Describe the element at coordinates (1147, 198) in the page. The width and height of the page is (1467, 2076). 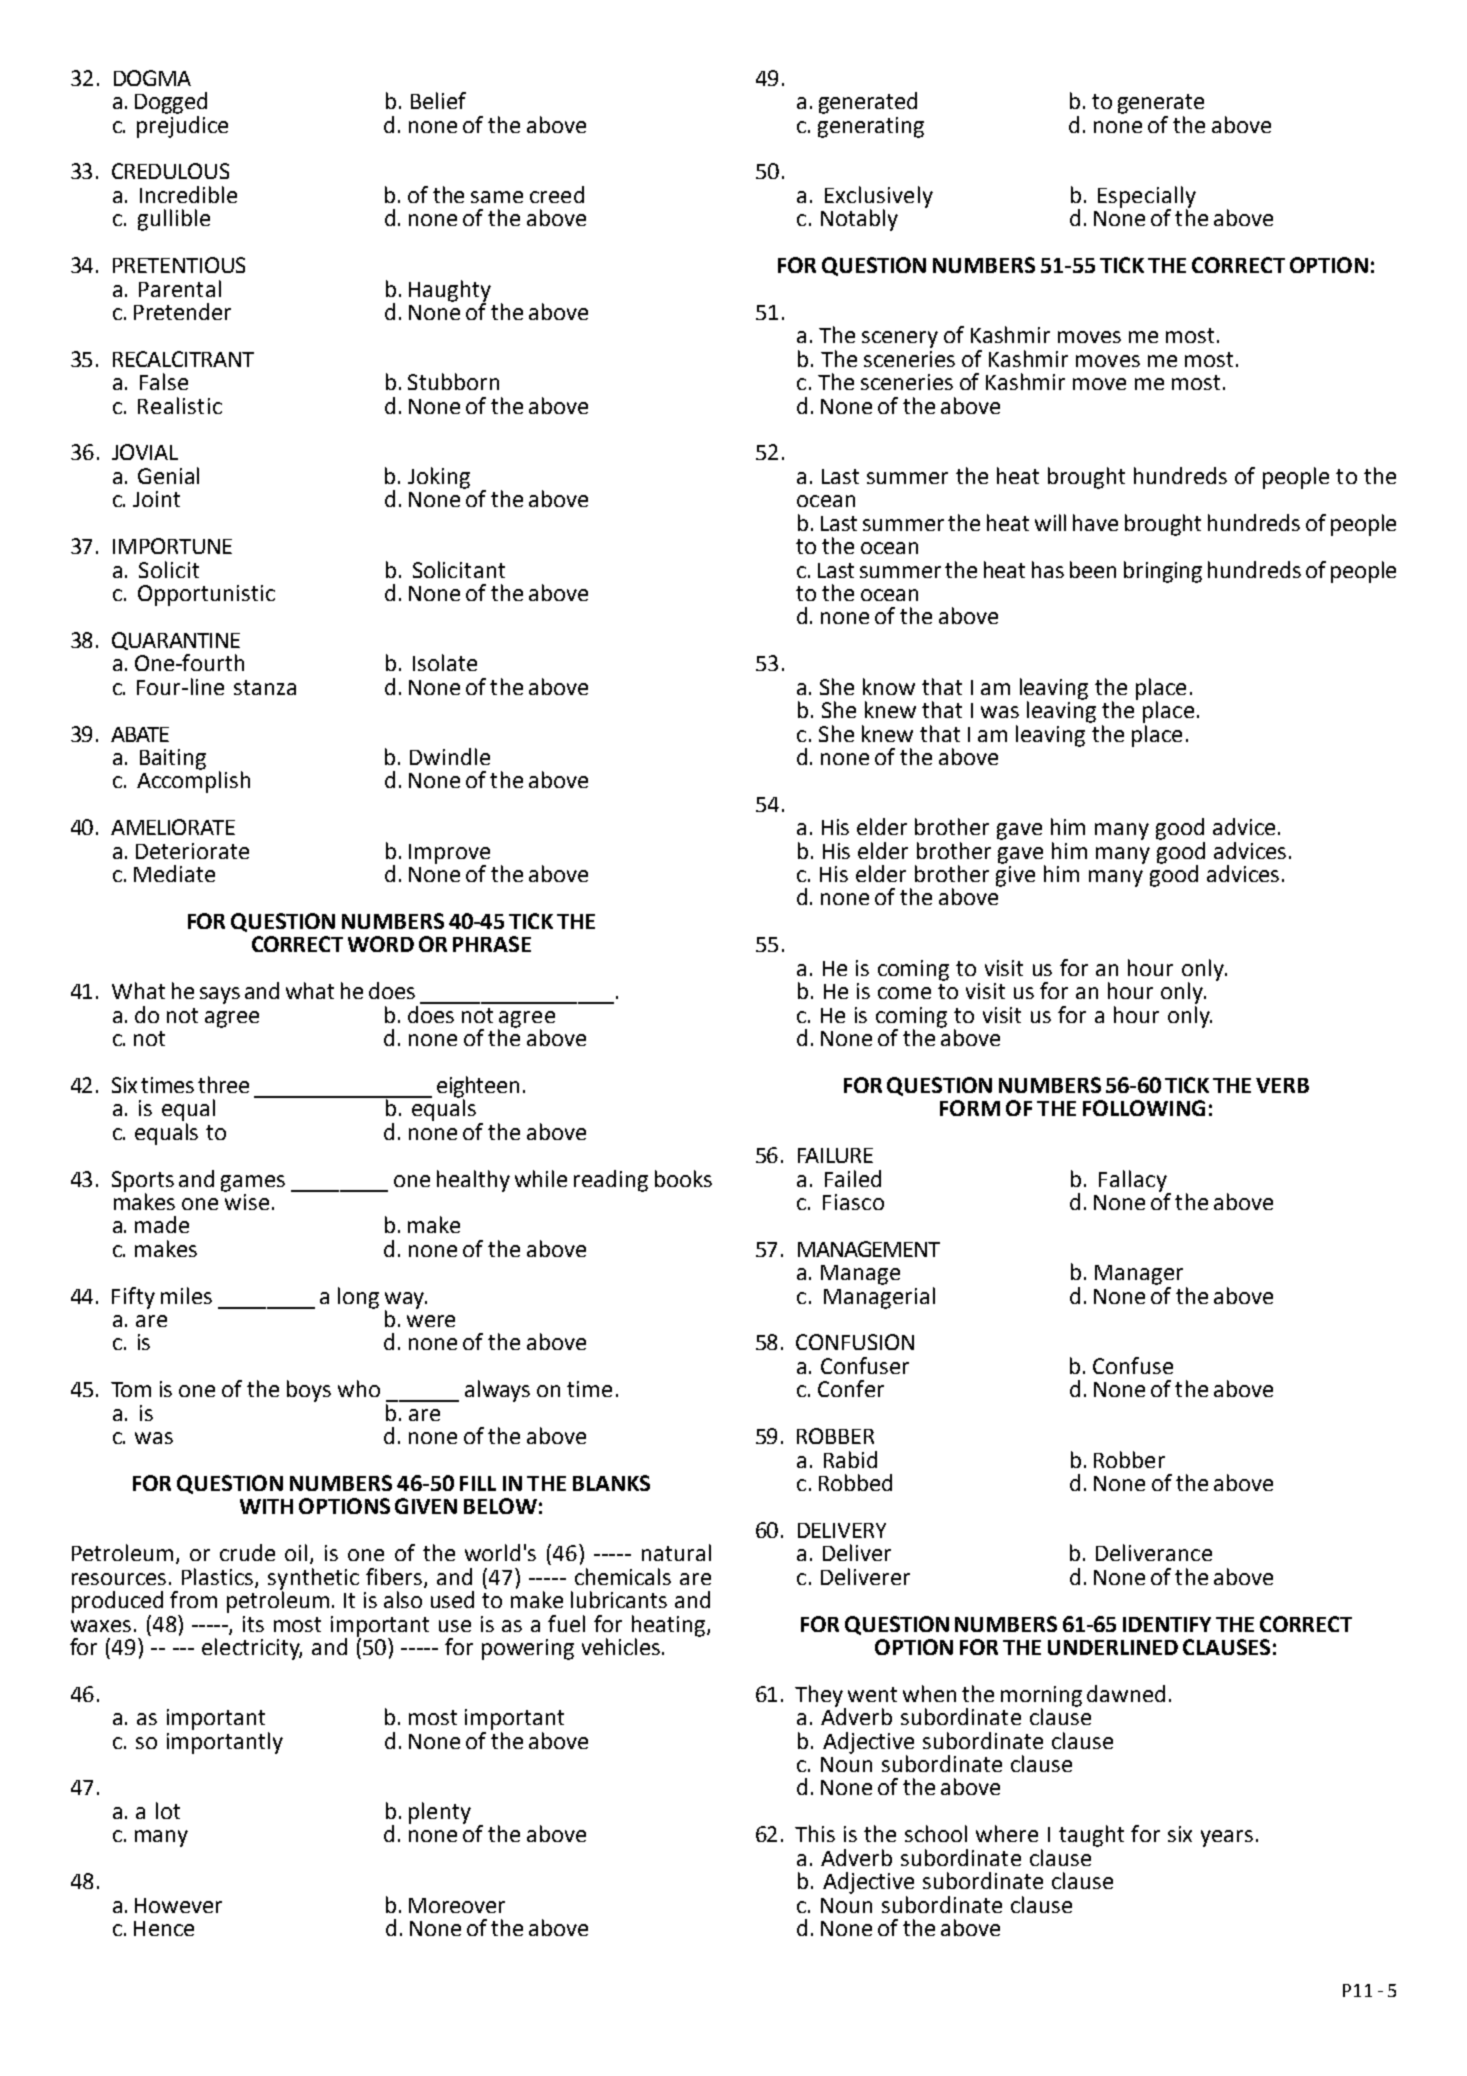
I see `Especially` at that location.
